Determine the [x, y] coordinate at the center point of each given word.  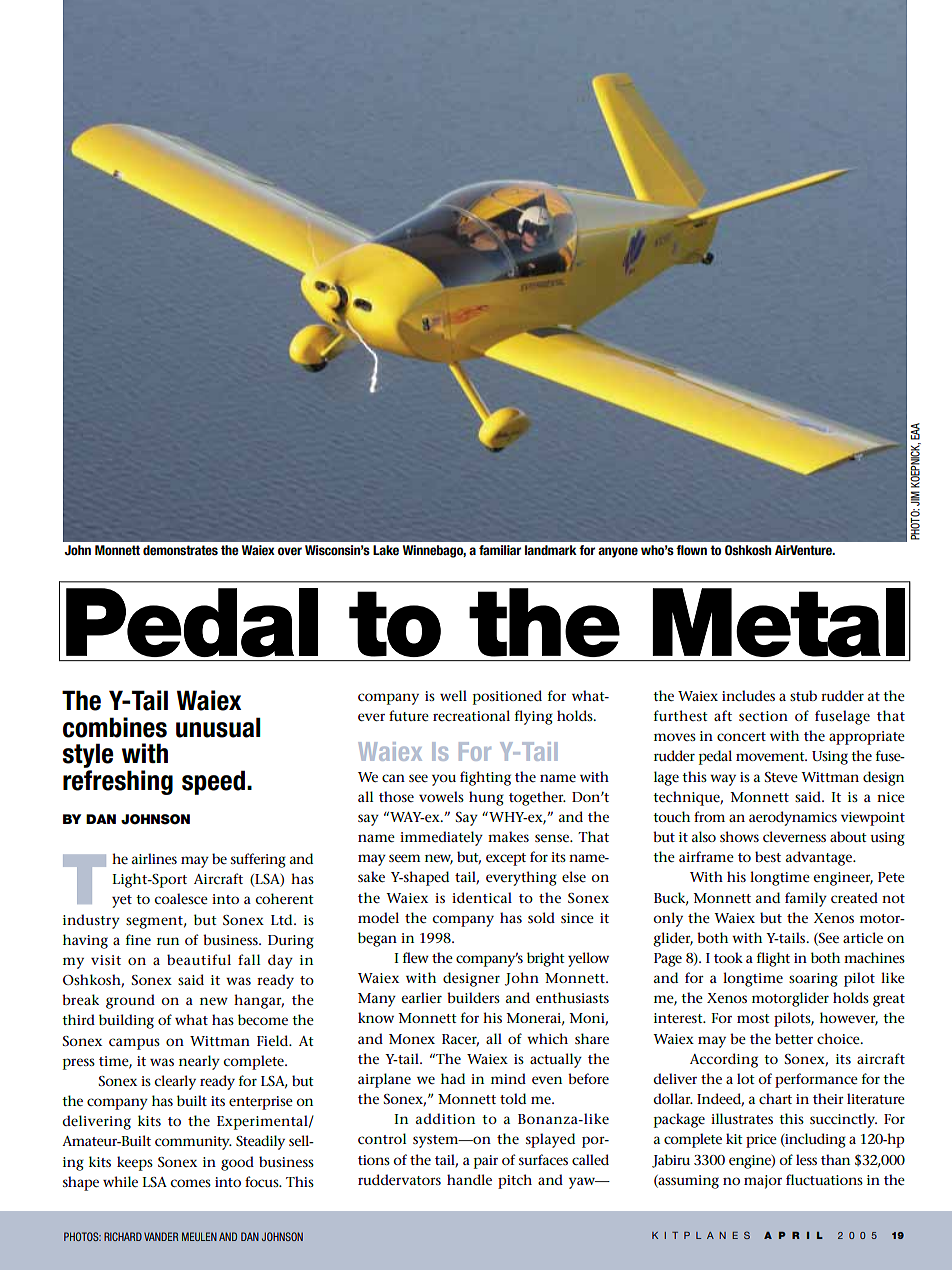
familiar [500, 550]
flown [691, 550]
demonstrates [180, 550]
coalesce [181, 898]
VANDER [161, 1236]
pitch [515, 1181]
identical [482, 897]
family [806, 899]
